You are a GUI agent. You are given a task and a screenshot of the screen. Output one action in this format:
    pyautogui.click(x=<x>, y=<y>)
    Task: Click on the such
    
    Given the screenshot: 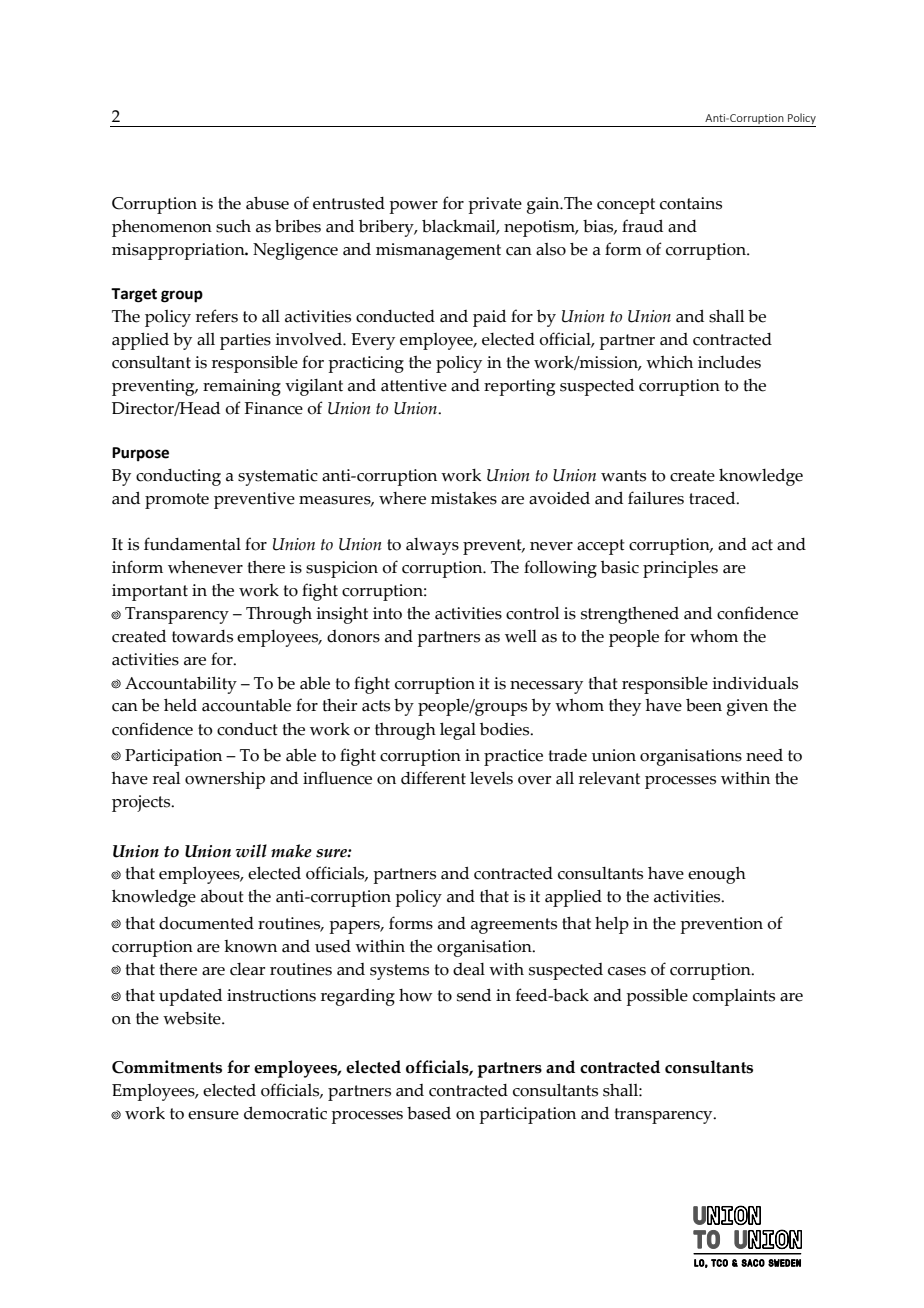 What is the action you would take?
    pyautogui.click(x=233, y=226)
